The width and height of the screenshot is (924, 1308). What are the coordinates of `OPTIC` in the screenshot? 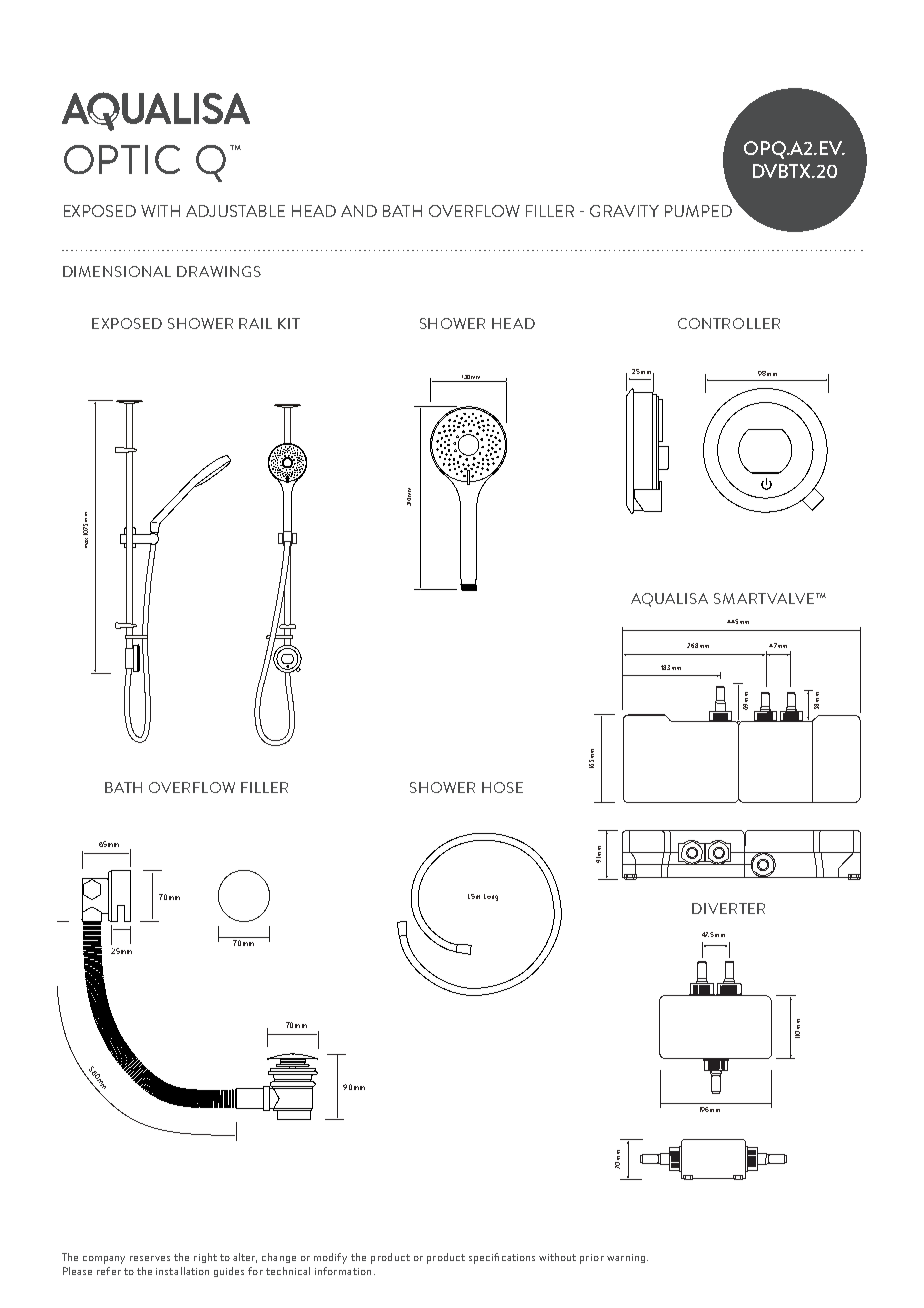 It's located at (122, 159).
